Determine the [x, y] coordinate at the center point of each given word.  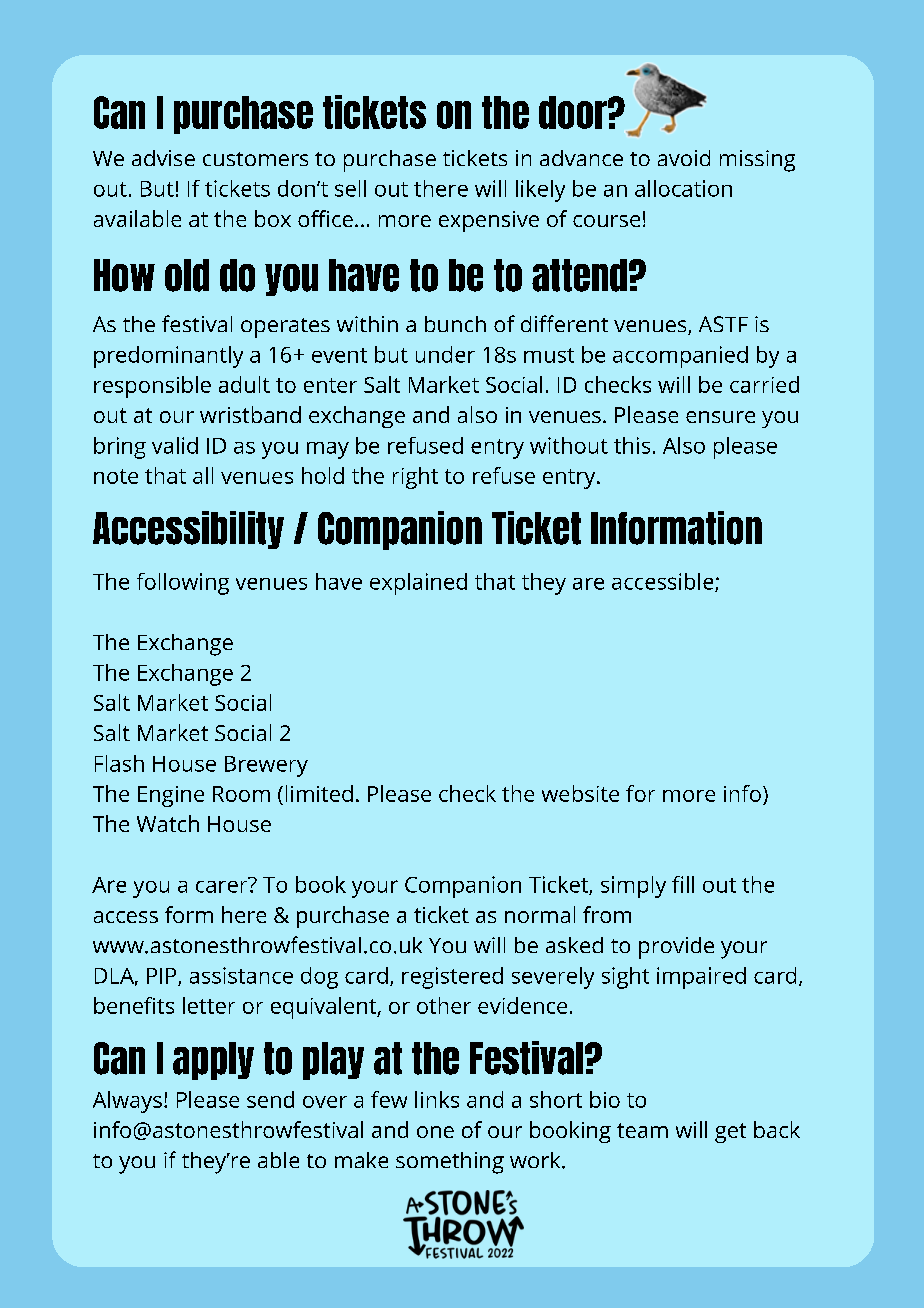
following [183, 584]
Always [127, 1102]
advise [163, 158]
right [415, 478]
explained [418, 584]
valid [175, 445]
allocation [683, 188]
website [580, 793]
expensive [489, 221]
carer [223, 885]
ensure [720, 417]
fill [683, 884]
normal [540, 914]
